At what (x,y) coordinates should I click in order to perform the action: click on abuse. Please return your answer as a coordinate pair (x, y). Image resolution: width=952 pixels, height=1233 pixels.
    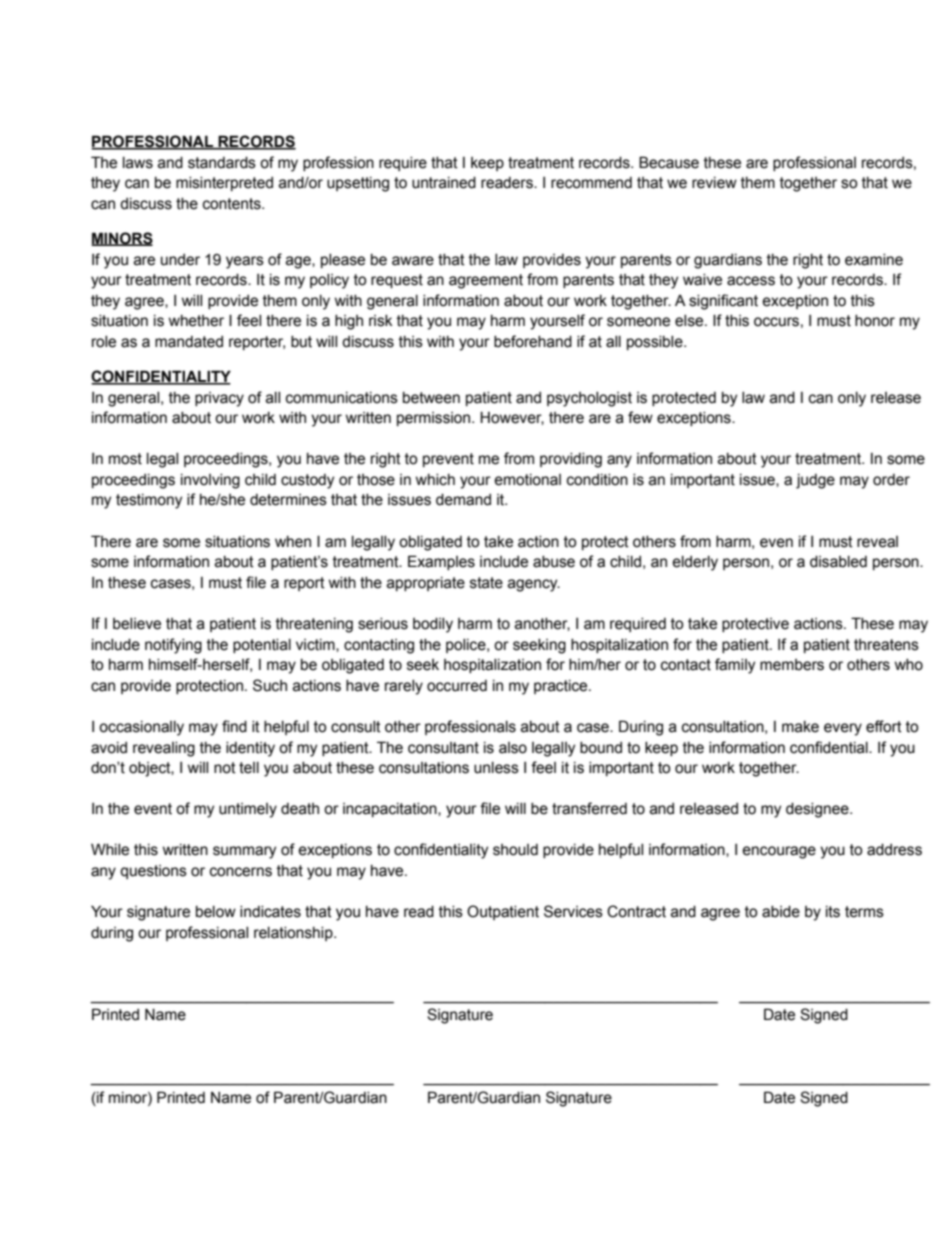
    Looking at the image, I should click on (554, 562).
